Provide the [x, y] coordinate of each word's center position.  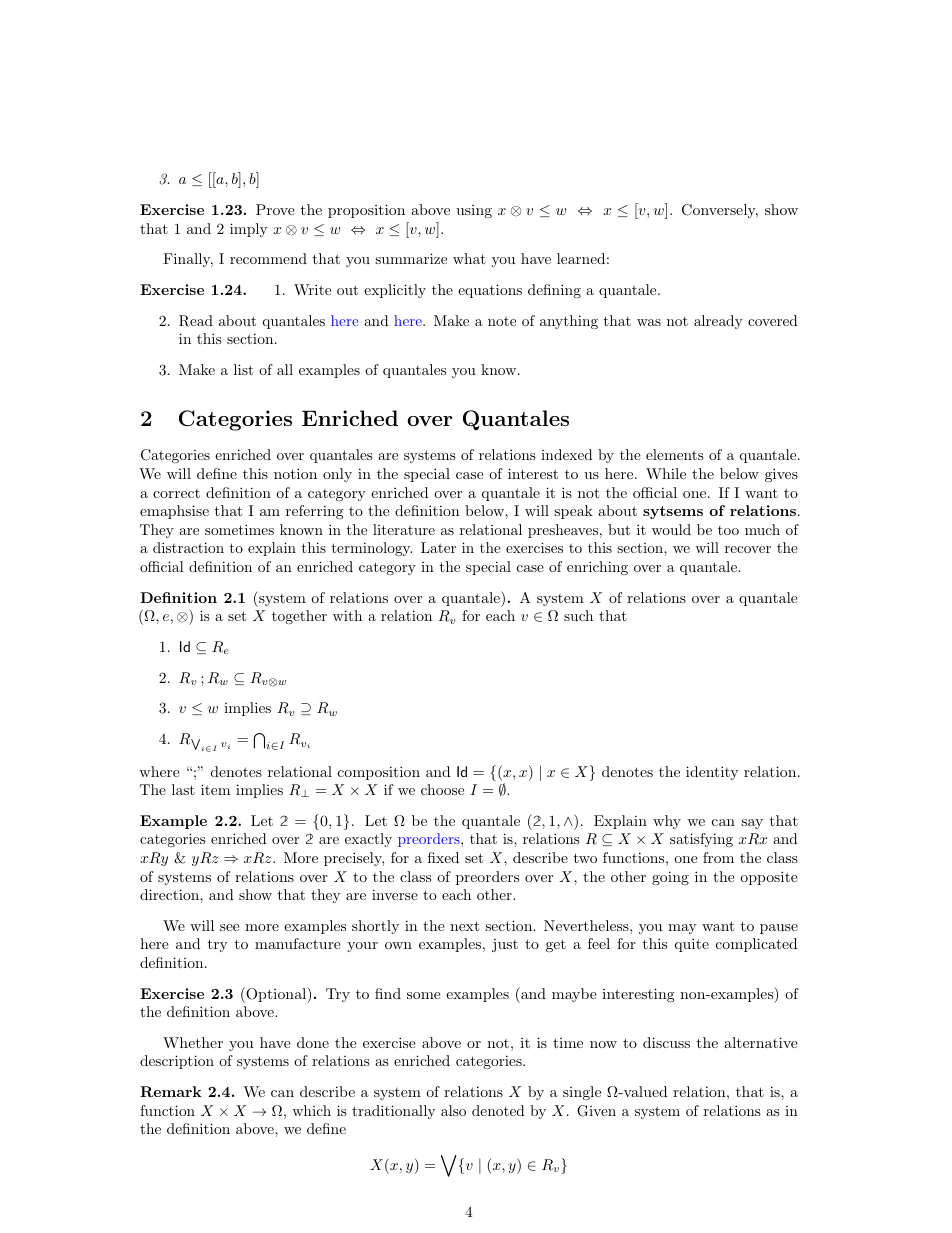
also [453, 1110]
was [649, 322]
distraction [188, 547]
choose [442, 789]
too [728, 530]
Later [438, 547]
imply [248, 230]
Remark [171, 1091]
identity [712, 773]
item [215, 789]
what [469, 258]
